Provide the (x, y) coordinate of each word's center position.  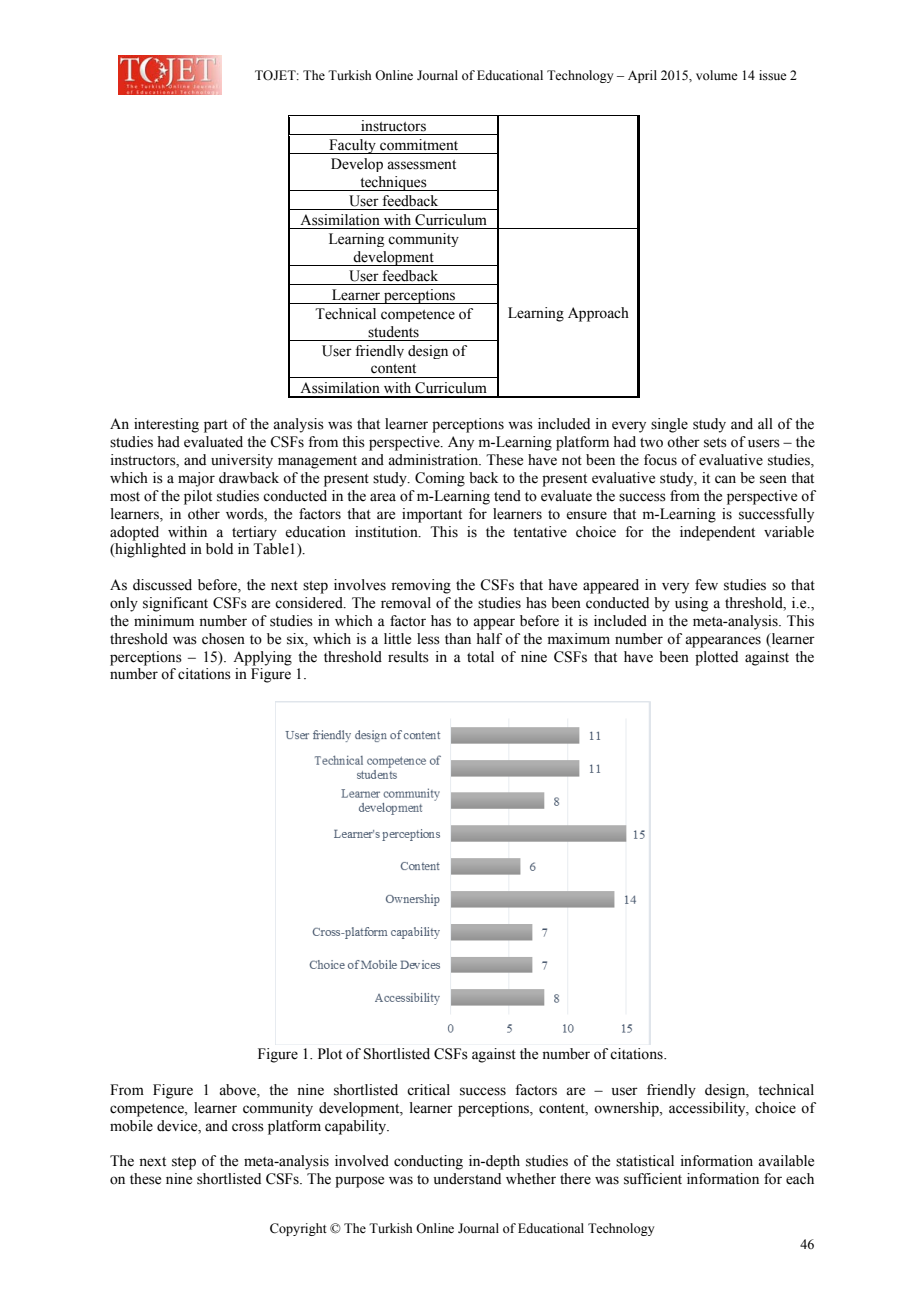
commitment (419, 145)
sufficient (653, 1179)
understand (467, 1179)
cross (248, 1127)
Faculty (352, 146)
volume (717, 75)
